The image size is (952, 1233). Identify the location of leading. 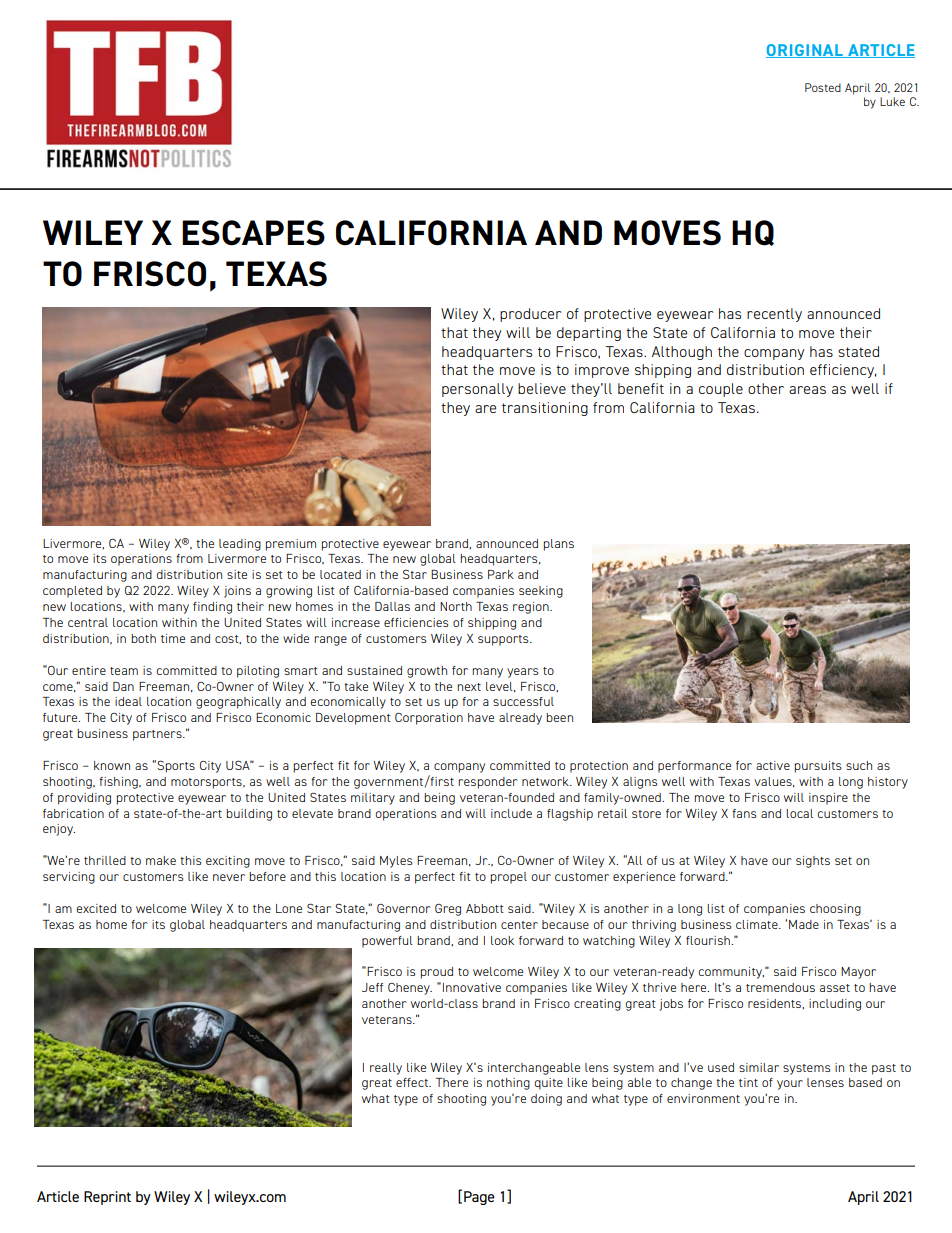
(240, 545).
